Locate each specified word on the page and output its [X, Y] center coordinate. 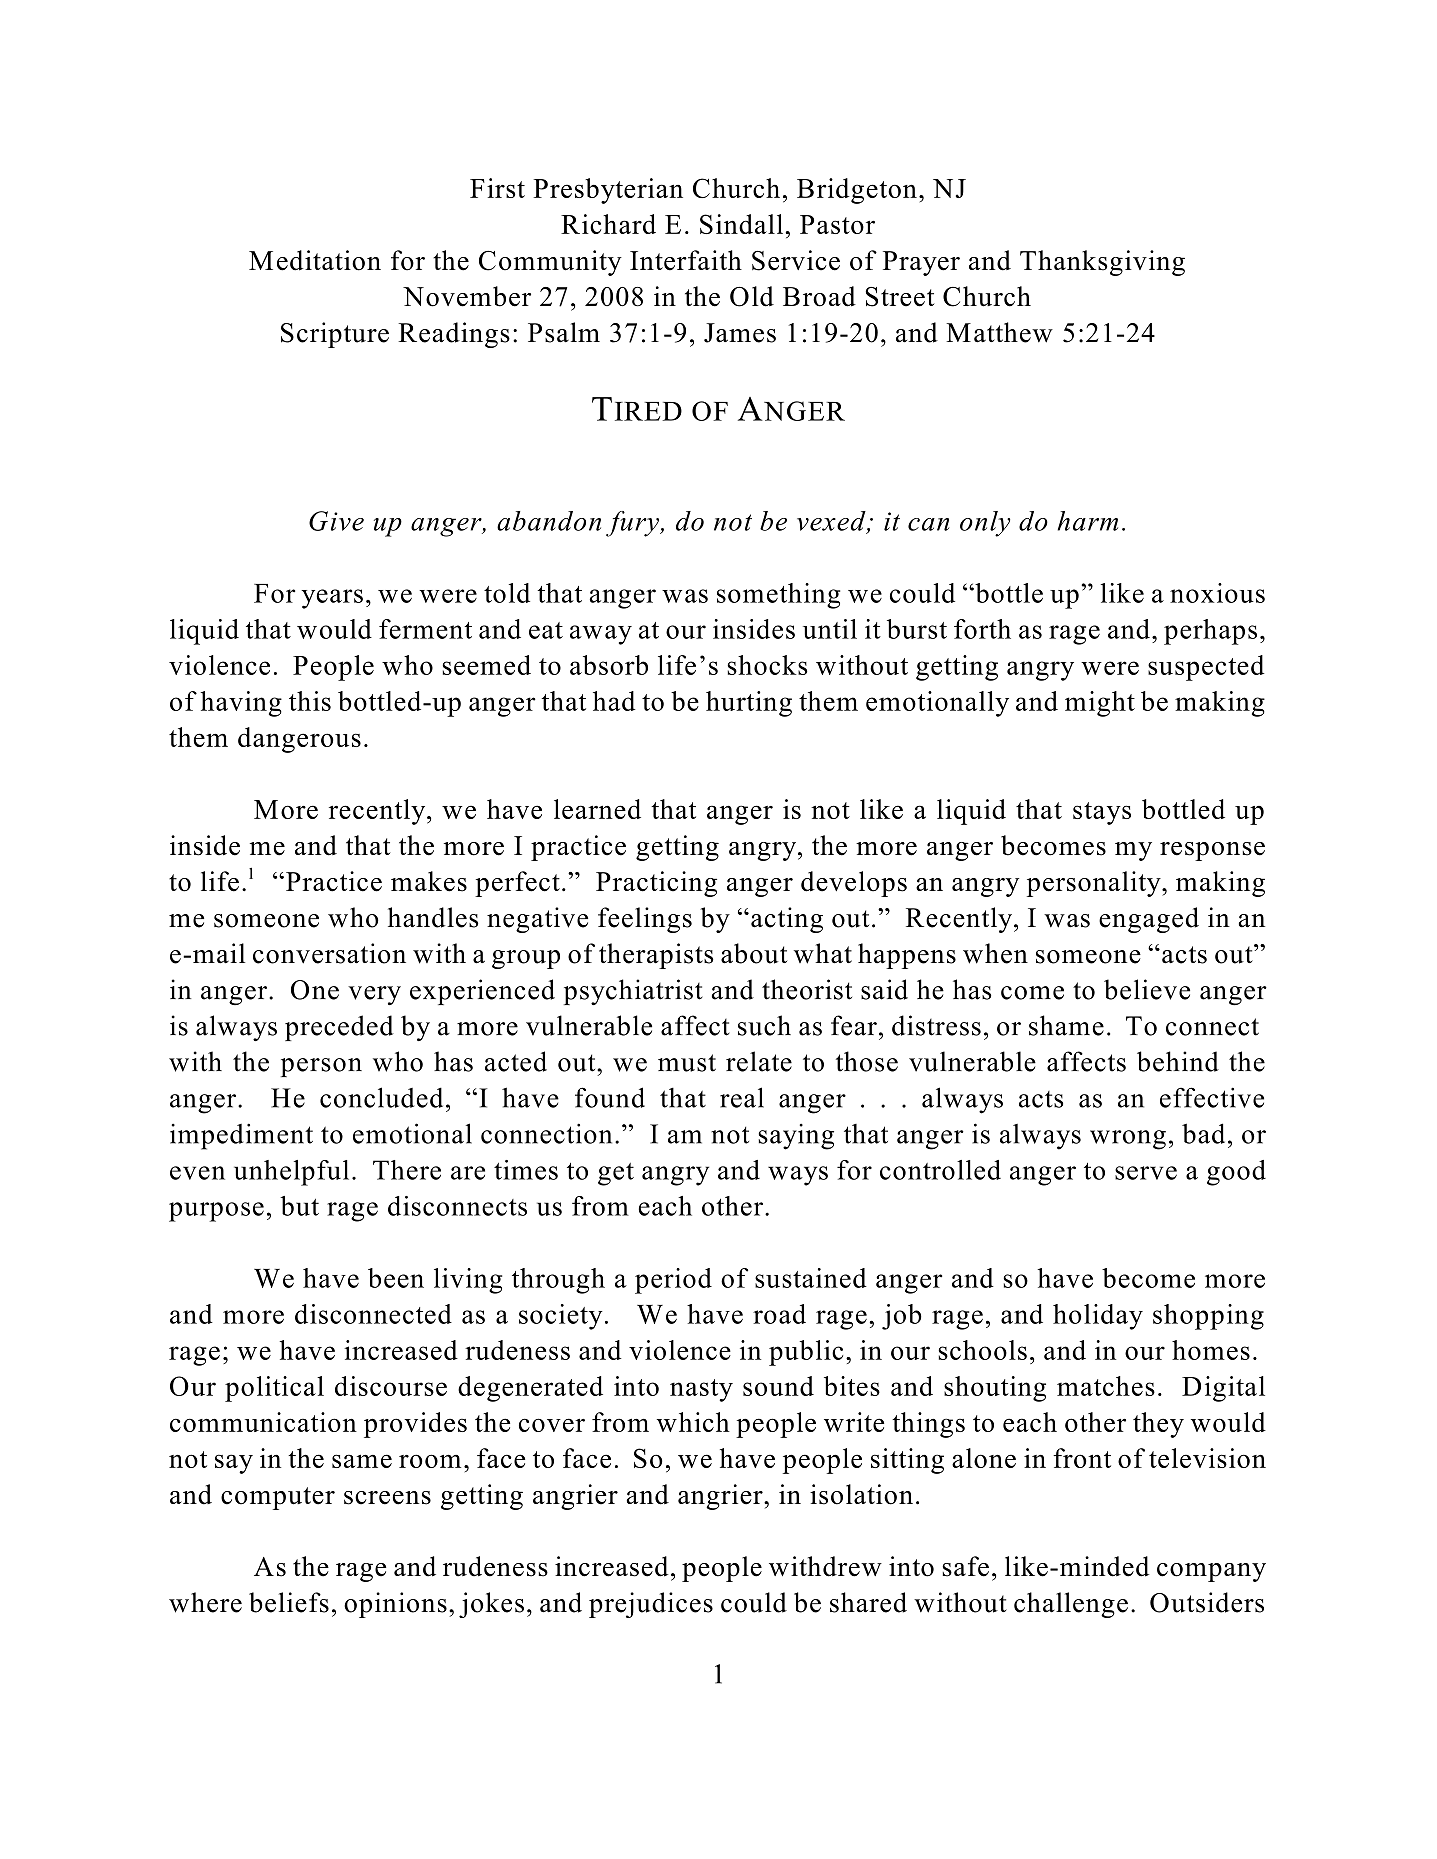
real [742, 1097]
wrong [1128, 1140]
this [310, 701]
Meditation [315, 260]
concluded [381, 1097]
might [1100, 704]
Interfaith [686, 260]
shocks [767, 665]
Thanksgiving [1102, 263]
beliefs [289, 1602]
